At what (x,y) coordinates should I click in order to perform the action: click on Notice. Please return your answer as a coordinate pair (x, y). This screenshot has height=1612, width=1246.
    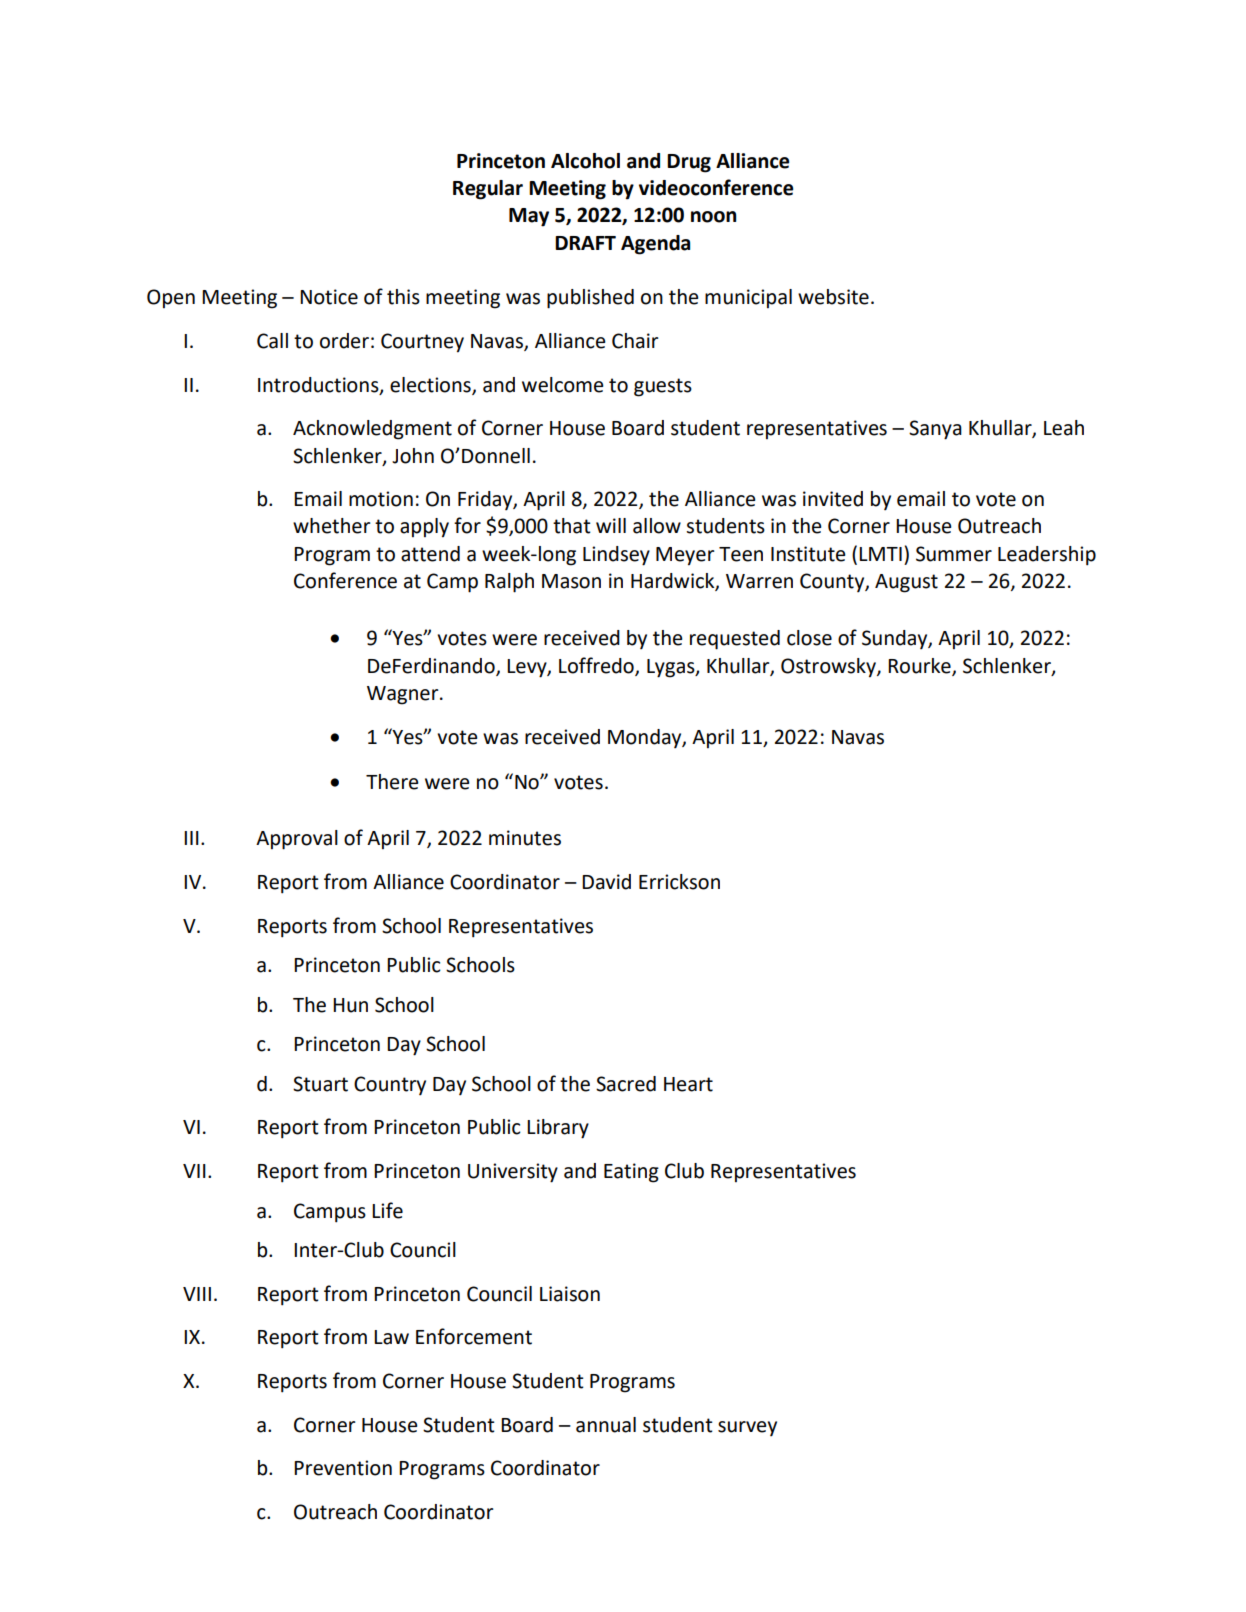
    Looking at the image, I should click on (329, 297).
